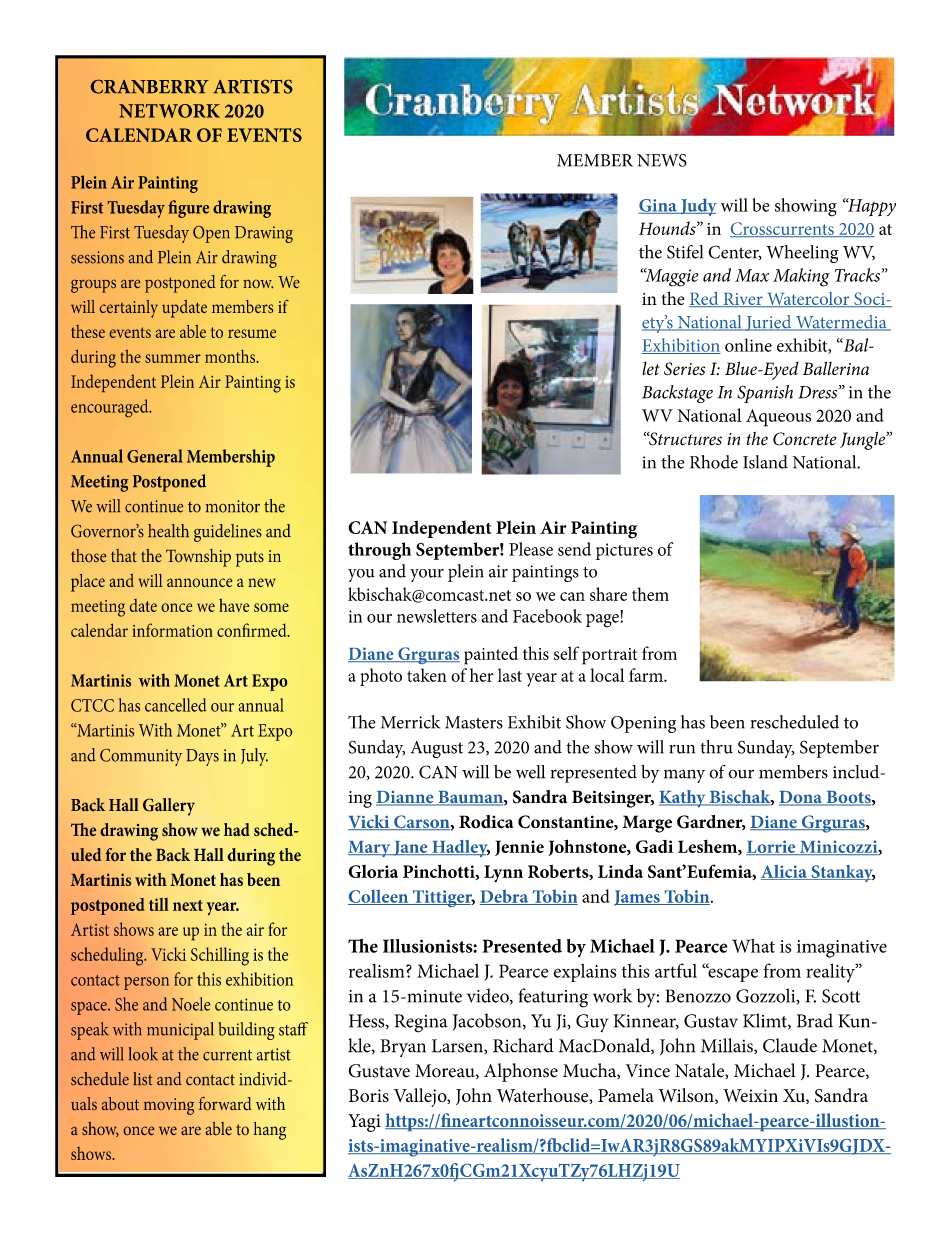  What do you see at coordinates (790, 1045) in the document?
I see `Claude` at bounding box center [790, 1045].
